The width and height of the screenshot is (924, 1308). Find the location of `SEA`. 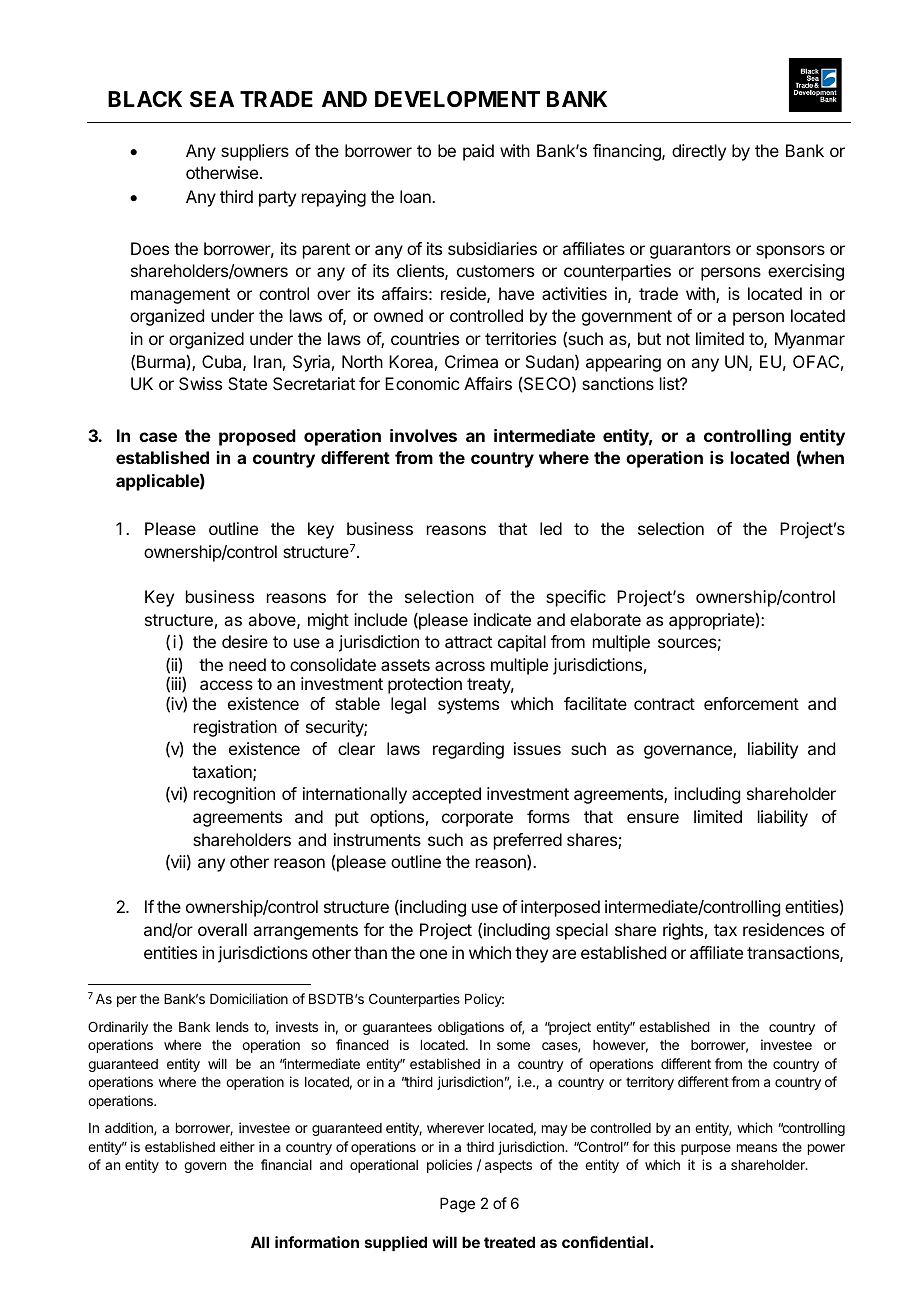

SEA is located at coordinates (212, 99).
